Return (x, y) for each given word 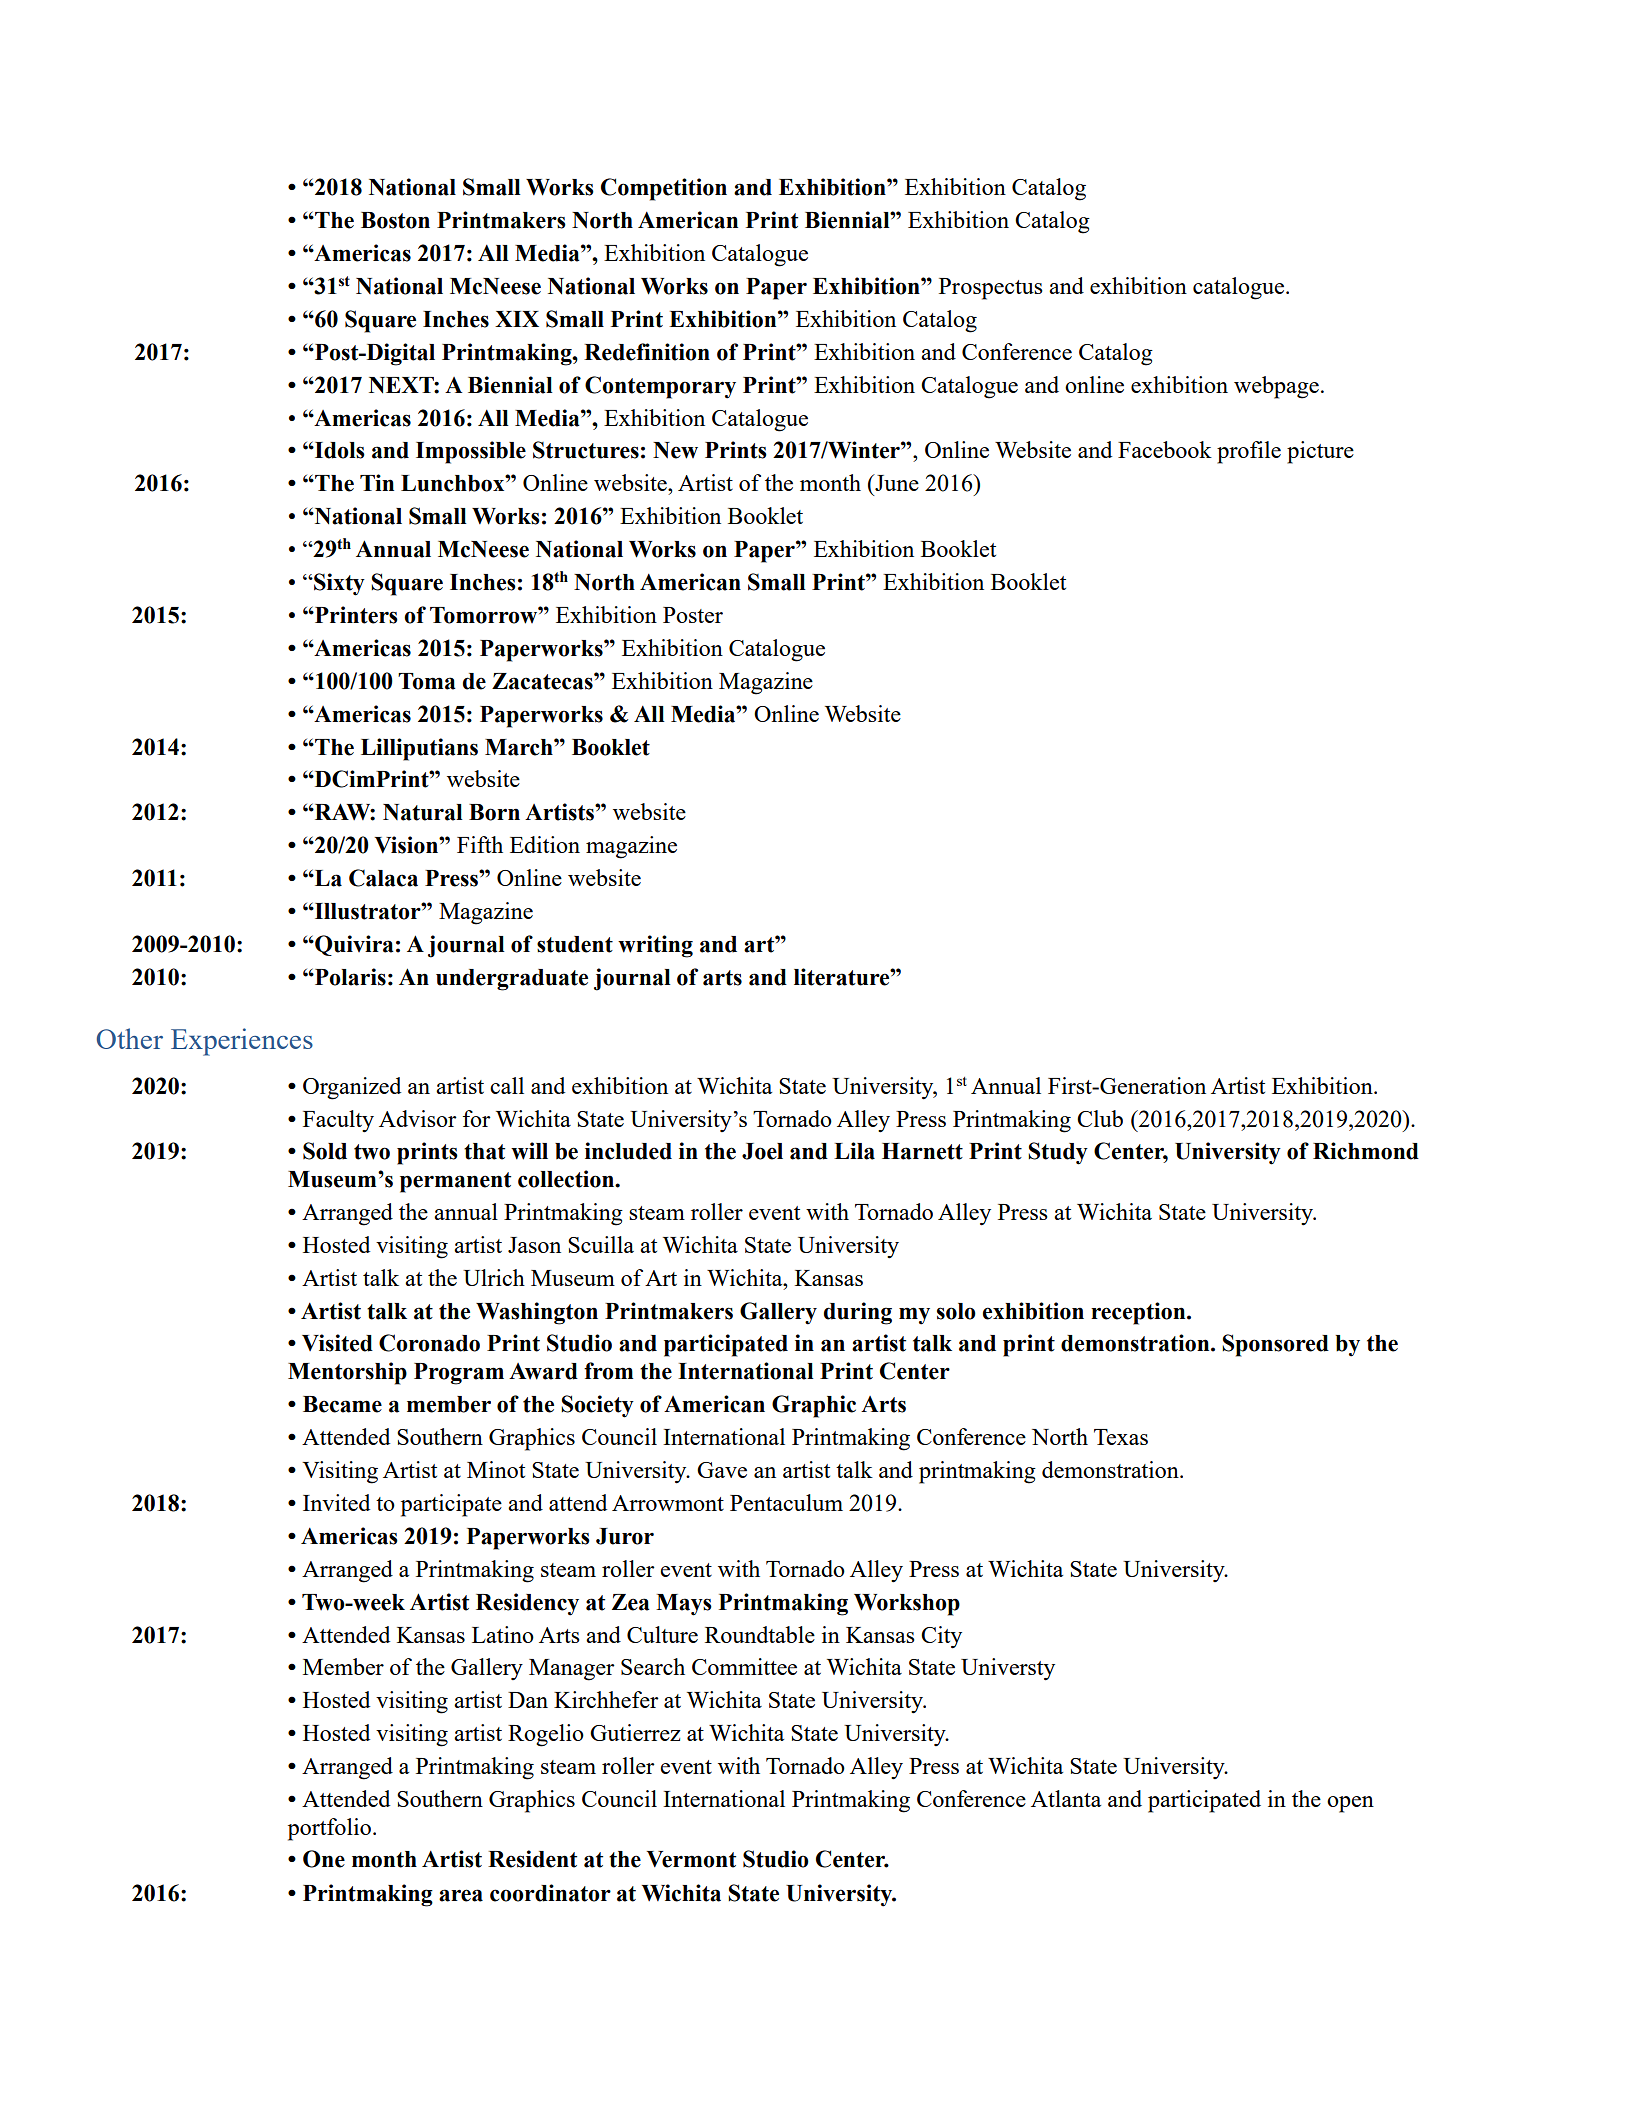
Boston (395, 220)
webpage (1276, 387)
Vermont (691, 1859)
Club (1100, 1118)
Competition (664, 189)
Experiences (242, 1042)
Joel (762, 1151)
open (1350, 1804)
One (324, 1859)
